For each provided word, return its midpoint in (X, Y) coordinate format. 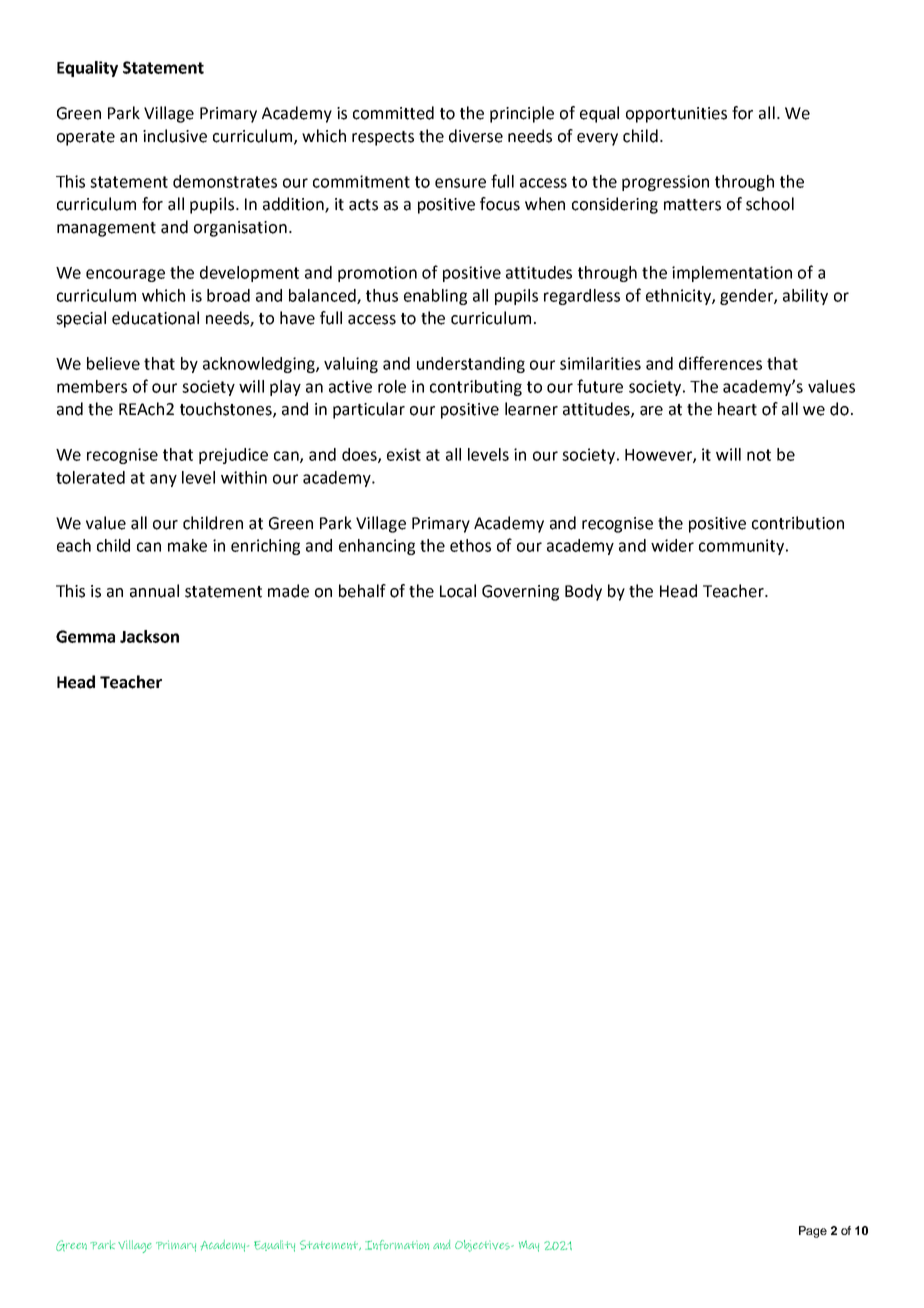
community (743, 547)
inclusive (175, 136)
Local (458, 591)
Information (397, 1245)
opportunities (676, 115)
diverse (476, 136)
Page (813, 1232)
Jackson (149, 636)
